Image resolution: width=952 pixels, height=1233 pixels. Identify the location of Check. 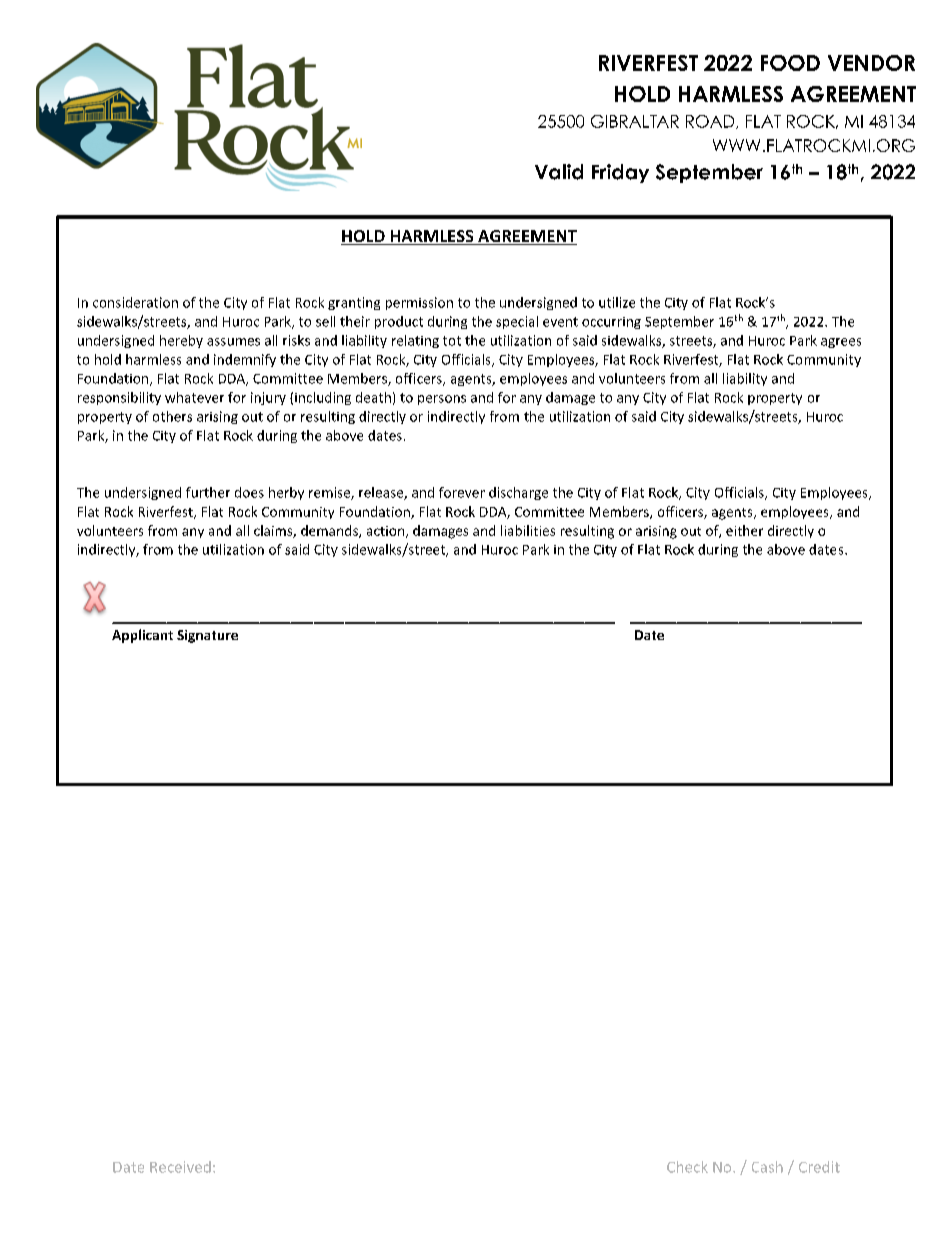
(687, 1167).
